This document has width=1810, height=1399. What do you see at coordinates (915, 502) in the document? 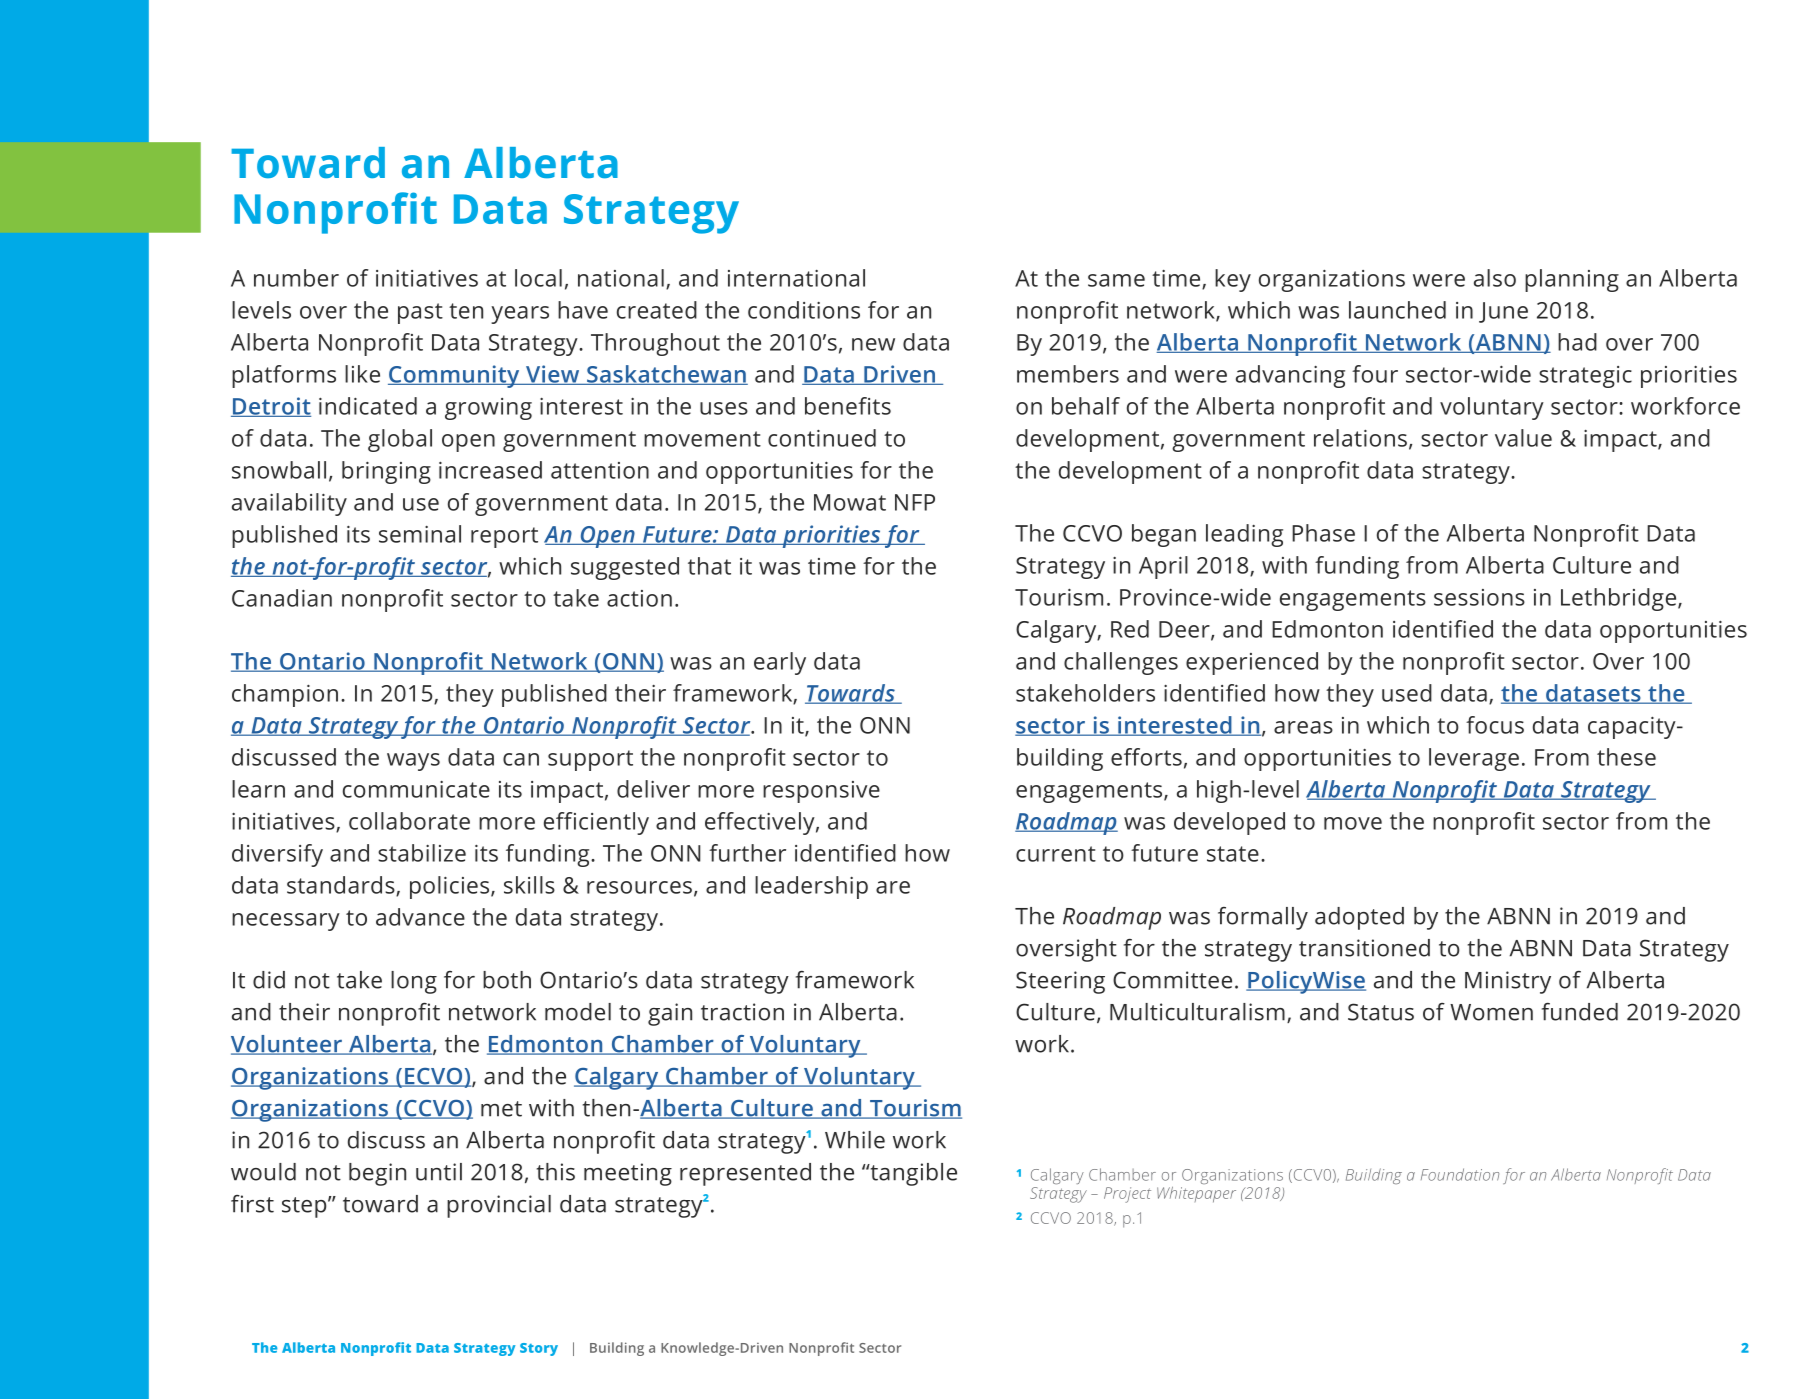
I see `NFP` at bounding box center [915, 502].
